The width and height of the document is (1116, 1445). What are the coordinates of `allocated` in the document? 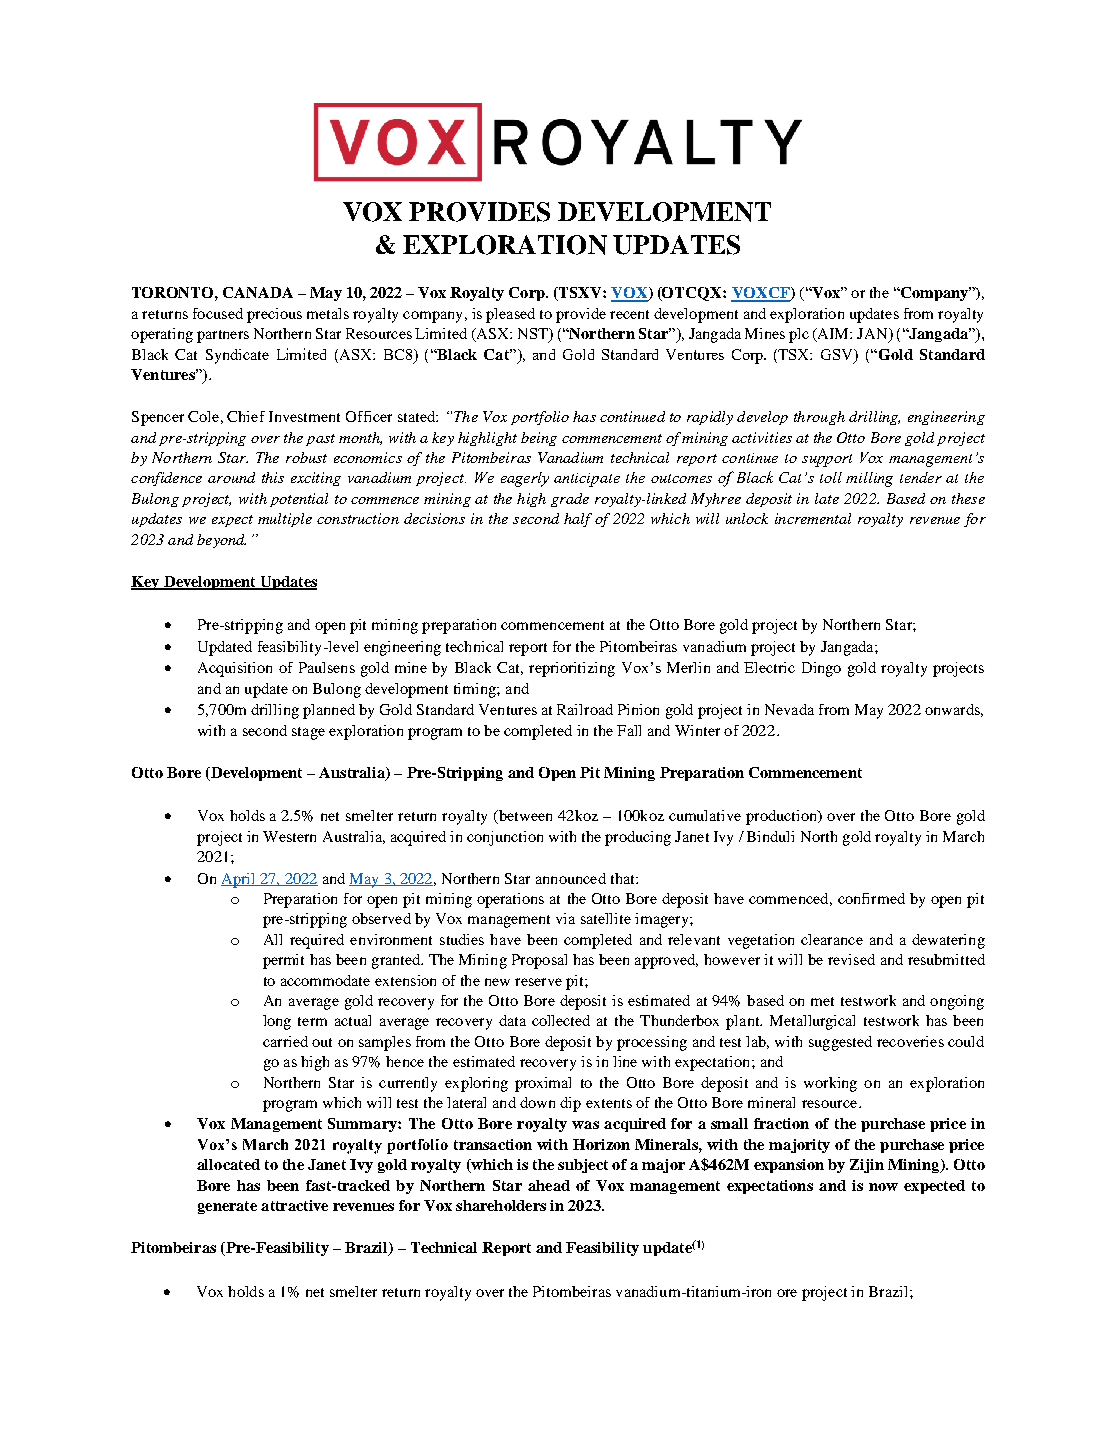 It's located at (228, 1164).
